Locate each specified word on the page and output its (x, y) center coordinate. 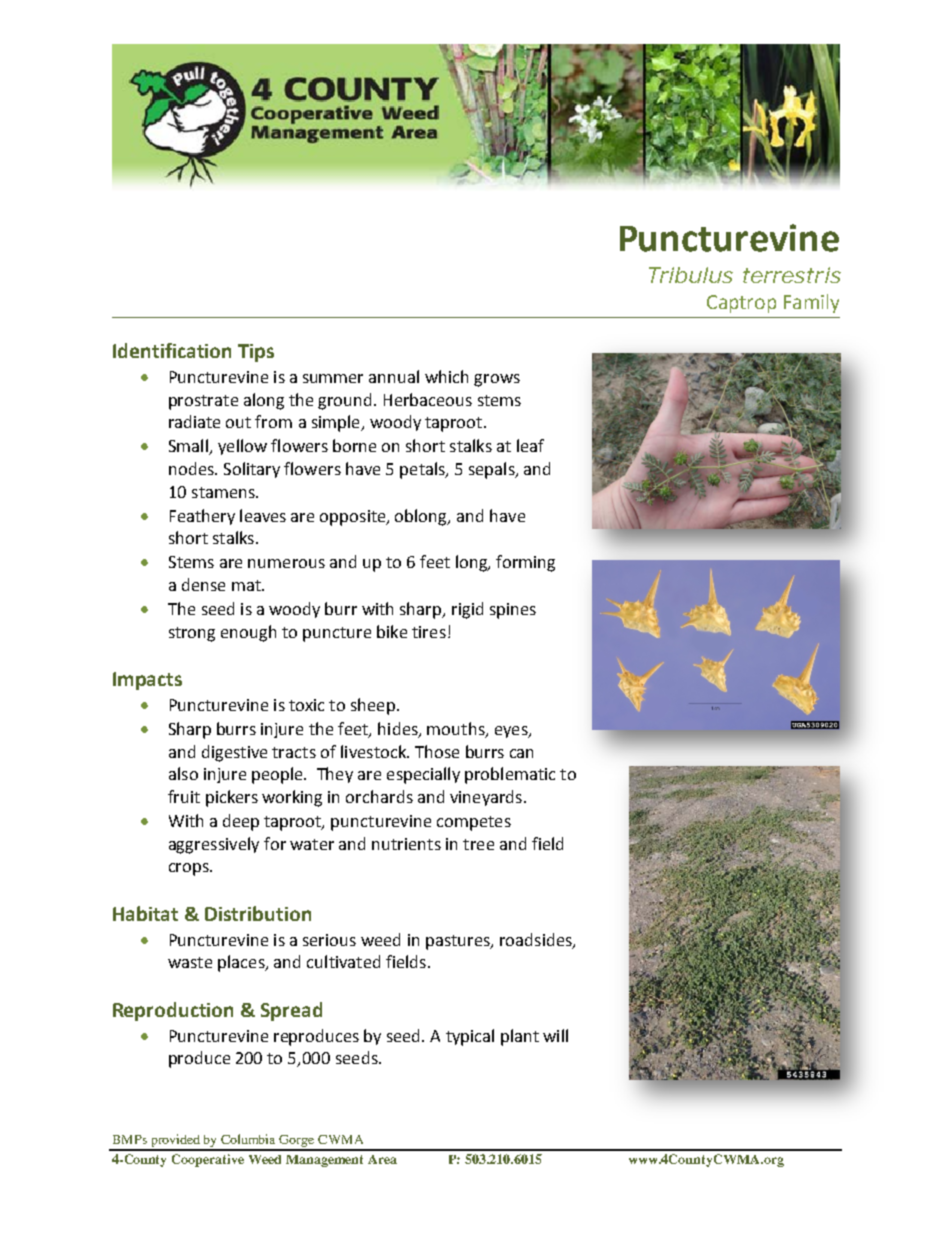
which (446, 376)
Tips (256, 353)
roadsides (537, 940)
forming (525, 563)
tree (478, 844)
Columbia (248, 1139)
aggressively (214, 845)
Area (382, 1159)
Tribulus (691, 275)
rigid (467, 610)
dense (203, 584)
